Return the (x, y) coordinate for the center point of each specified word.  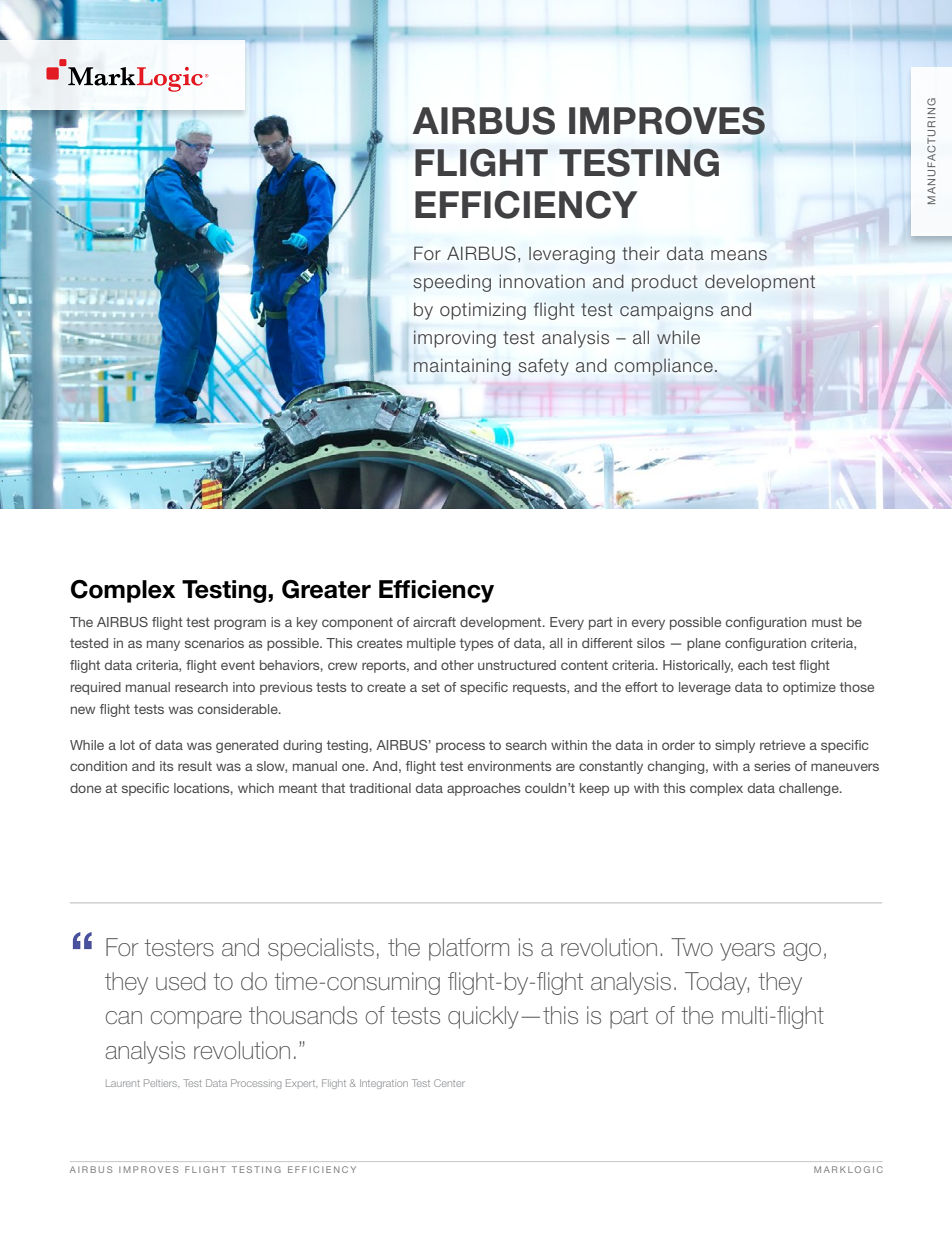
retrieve (782, 745)
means (739, 255)
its (166, 766)
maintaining (462, 367)
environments (509, 766)
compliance (663, 367)
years (747, 952)
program (240, 624)
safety (543, 367)
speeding (452, 283)
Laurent (123, 1083)
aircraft (434, 622)
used (181, 981)
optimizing (483, 311)
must (827, 622)
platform (469, 949)
